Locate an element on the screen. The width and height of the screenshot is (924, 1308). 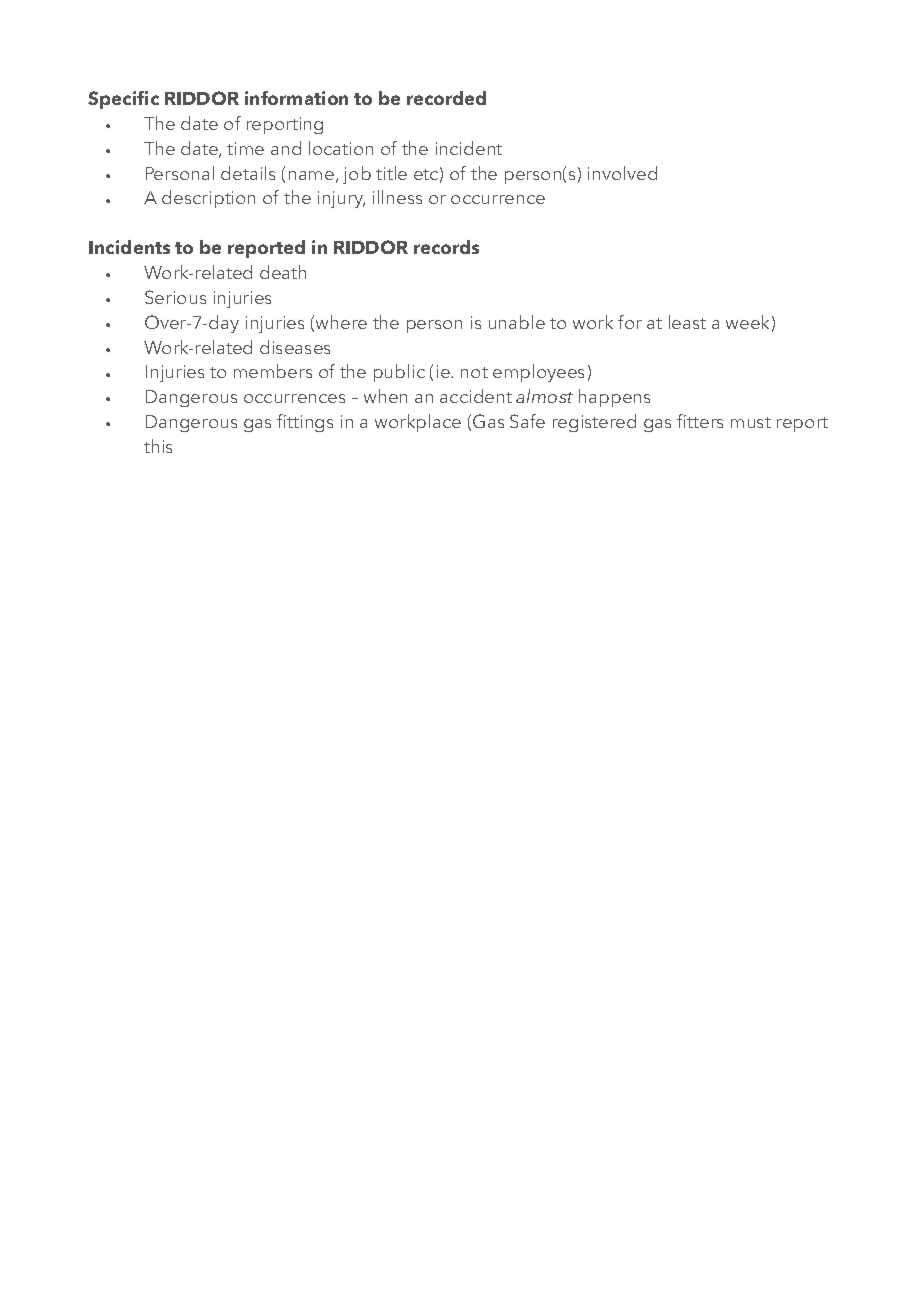
Specific is located at coordinates (123, 100).
